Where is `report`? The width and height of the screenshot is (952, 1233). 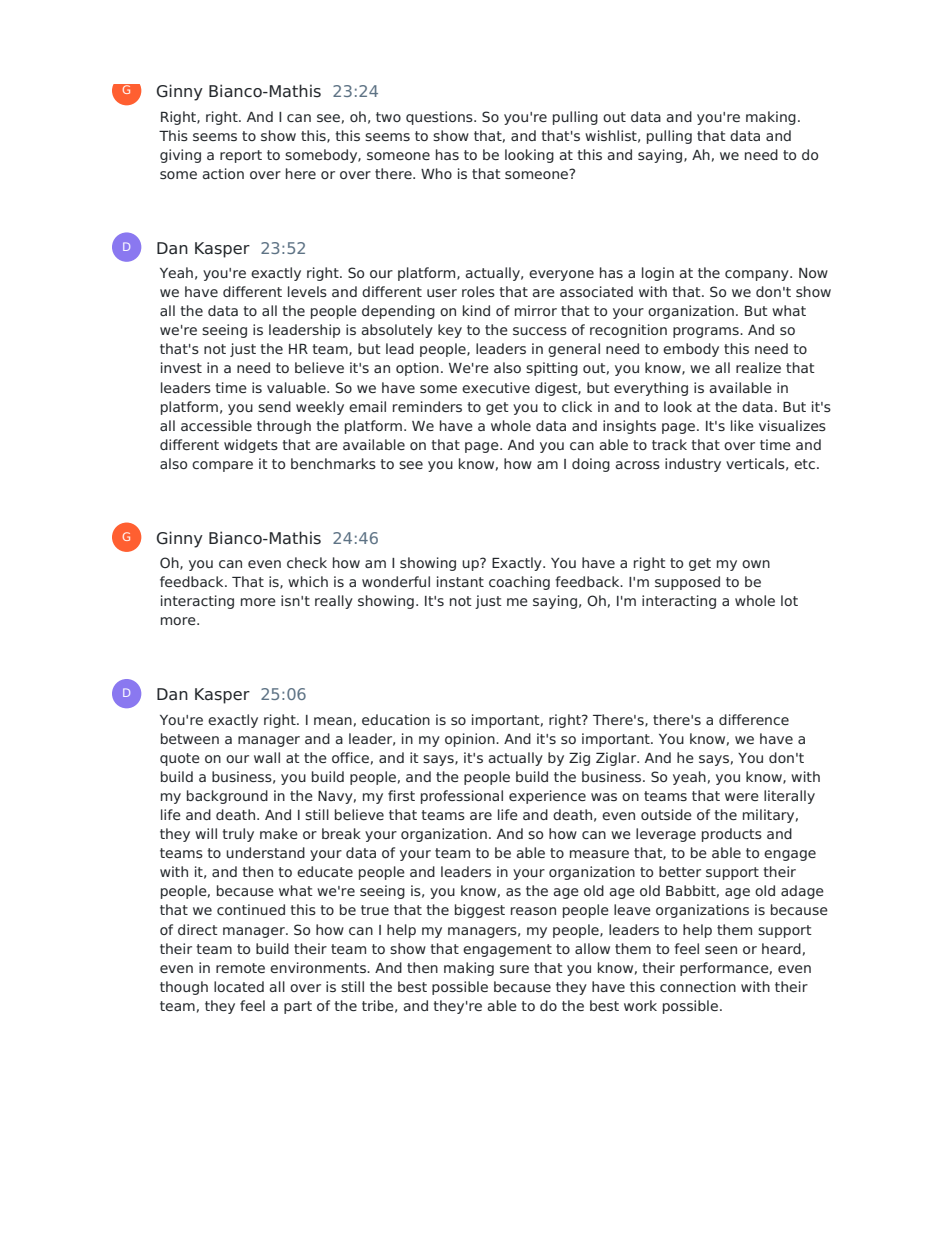
report is located at coordinates (241, 156).
